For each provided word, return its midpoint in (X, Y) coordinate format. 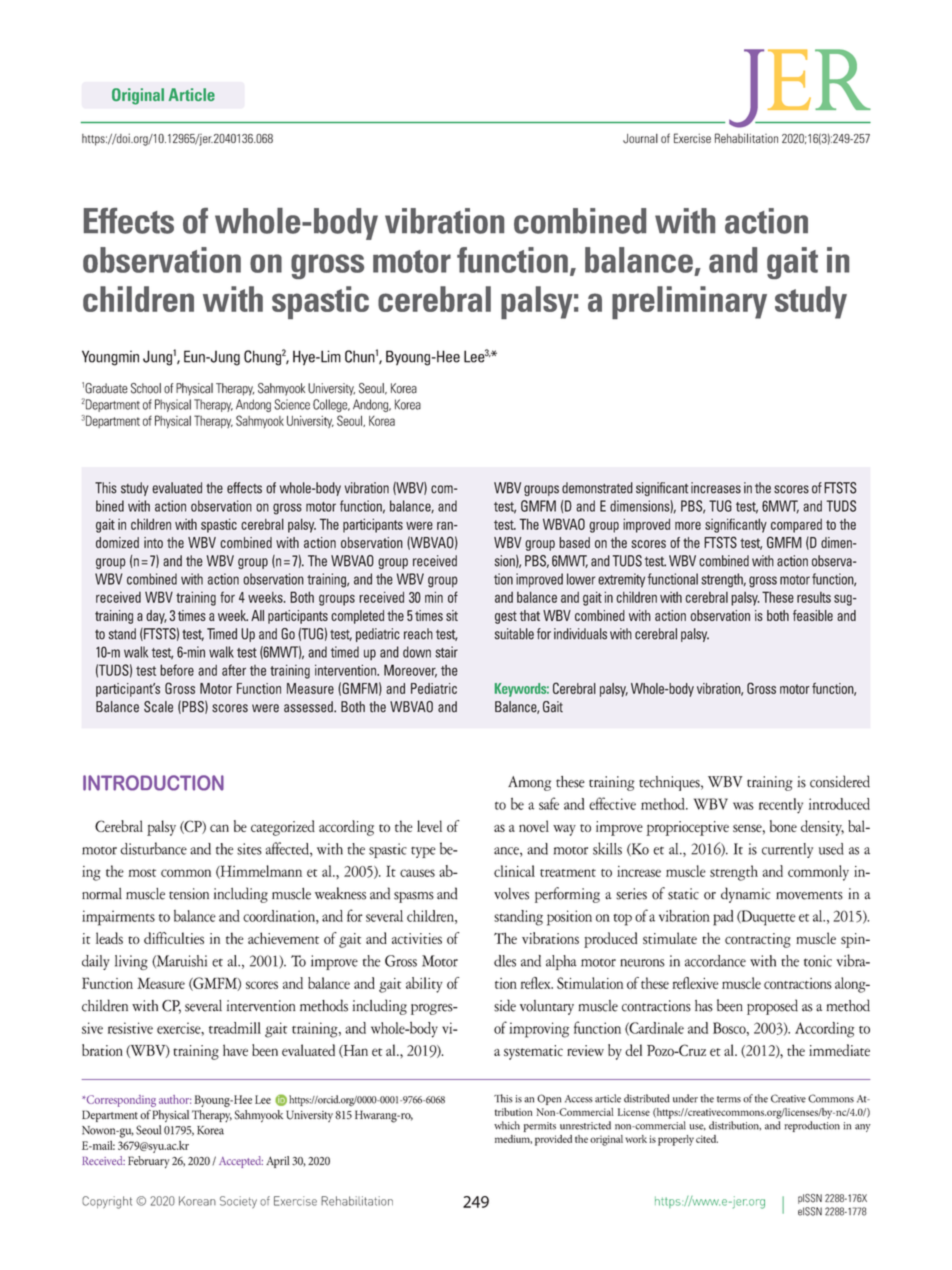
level (429, 826)
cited (707, 1139)
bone (783, 826)
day (156, 617)
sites (249, 849)
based (574, 542)
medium (513, 1139)
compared (796, 526)
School (146, 388)
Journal (640, 139)
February (149, 1162)
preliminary (689, 302)
